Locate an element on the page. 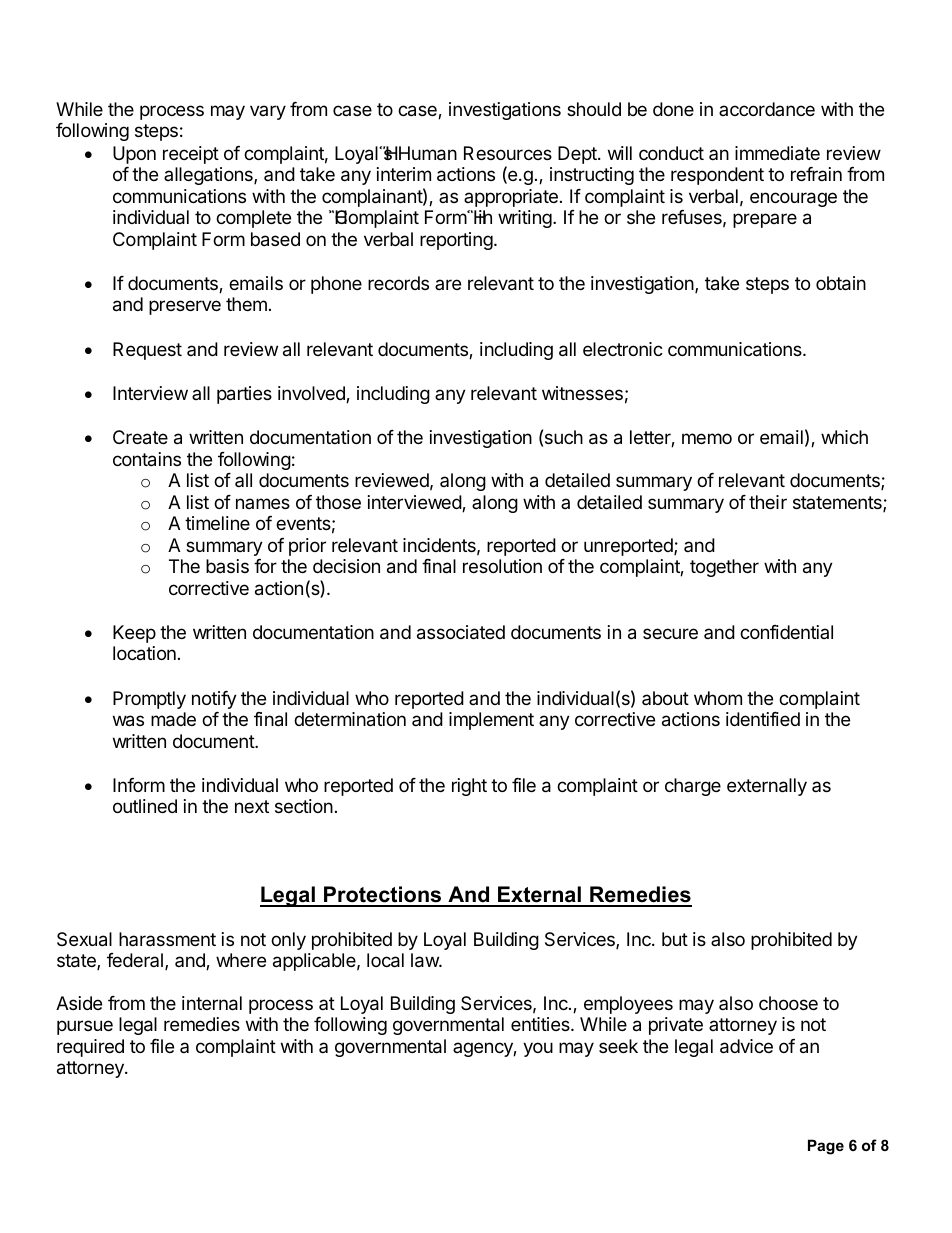 This page has height=1233, width=952. immediate is located at coordinates (777, 153).
